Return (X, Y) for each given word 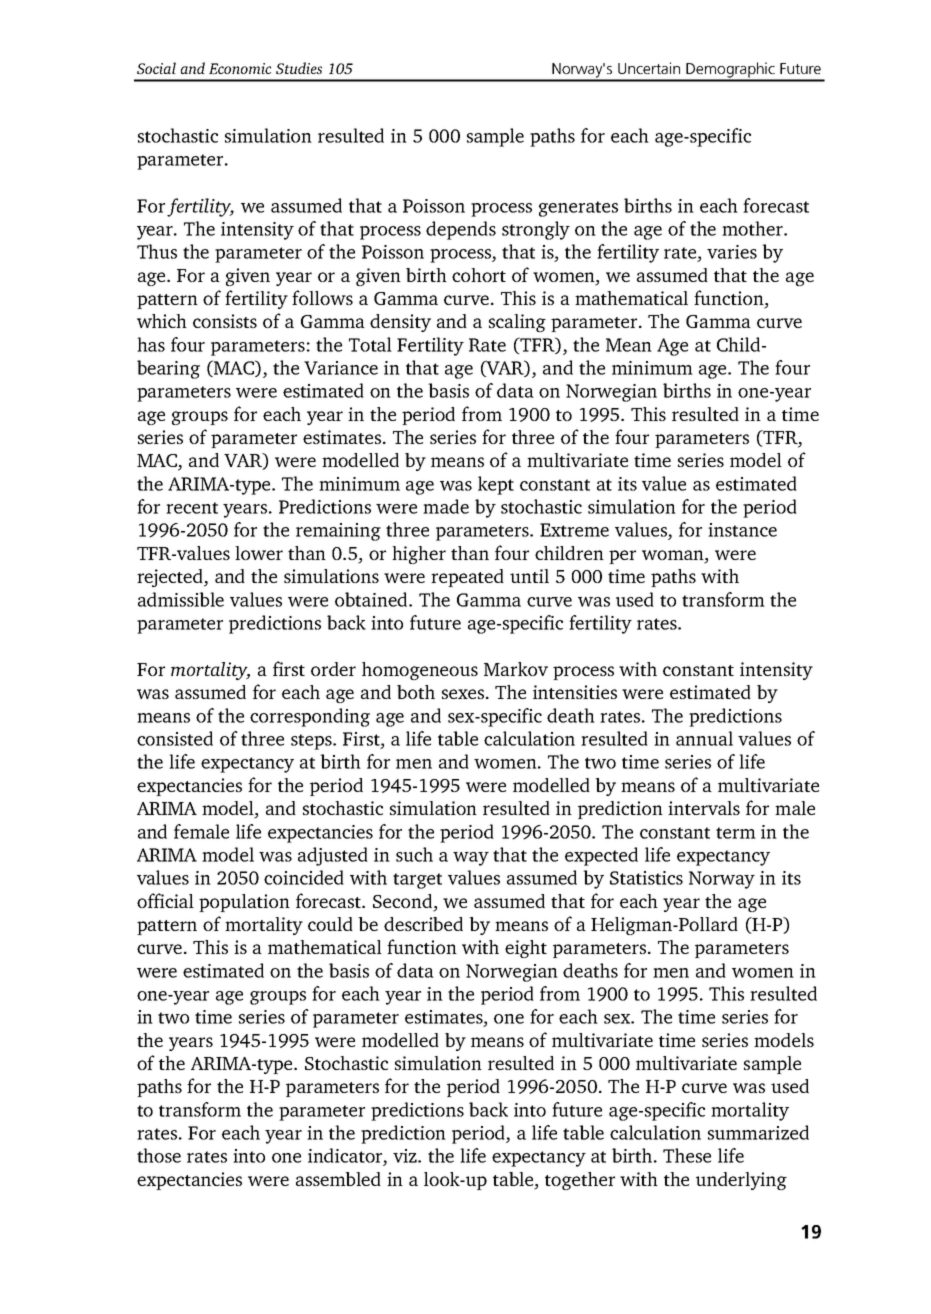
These (687, 1155)
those (159, 1155)
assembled (338, 1179)
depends (461, 230)
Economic (240, 68)
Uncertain (649, 68)
